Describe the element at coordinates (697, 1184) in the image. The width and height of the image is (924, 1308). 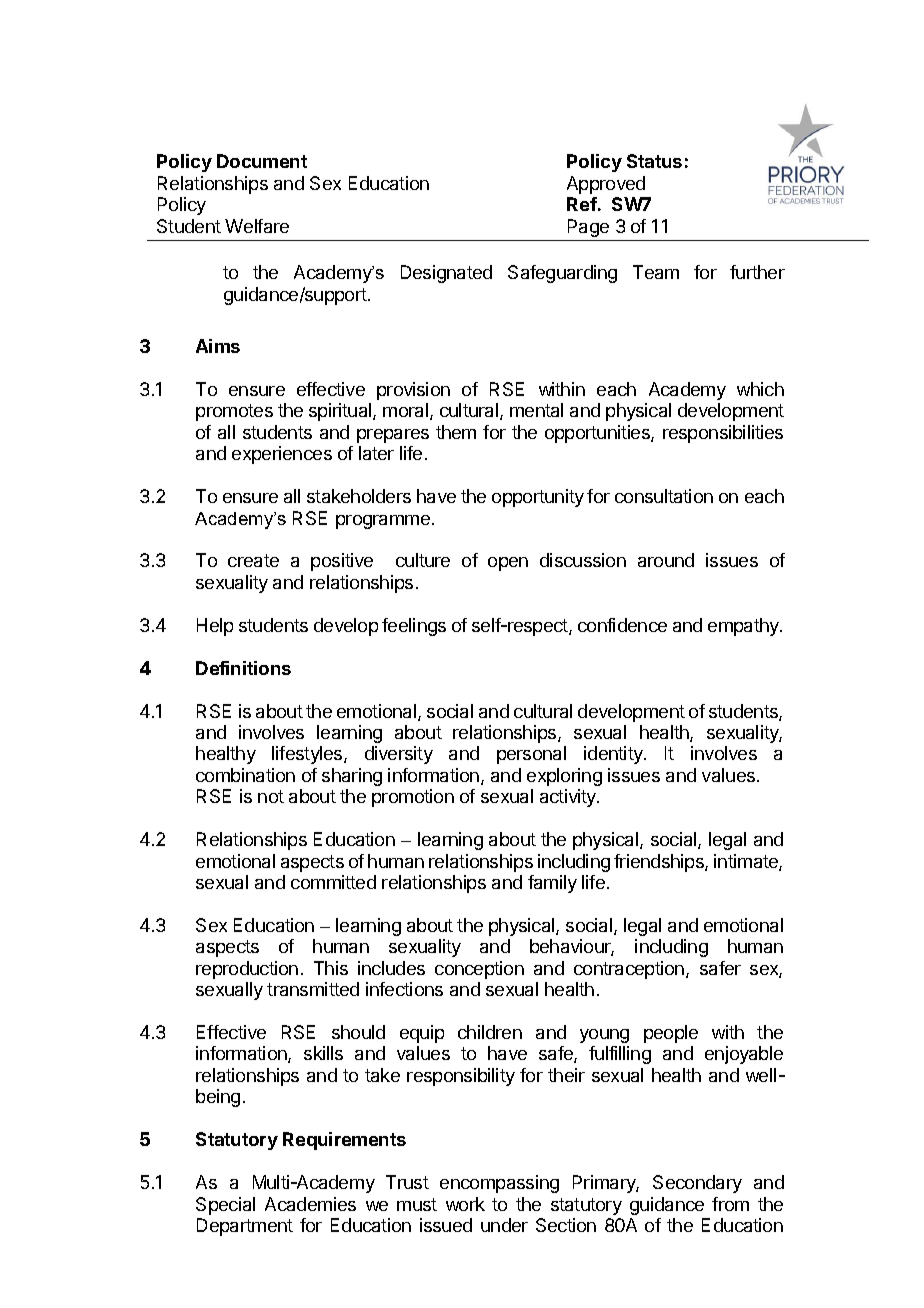
I see `Secondary` at that location.
